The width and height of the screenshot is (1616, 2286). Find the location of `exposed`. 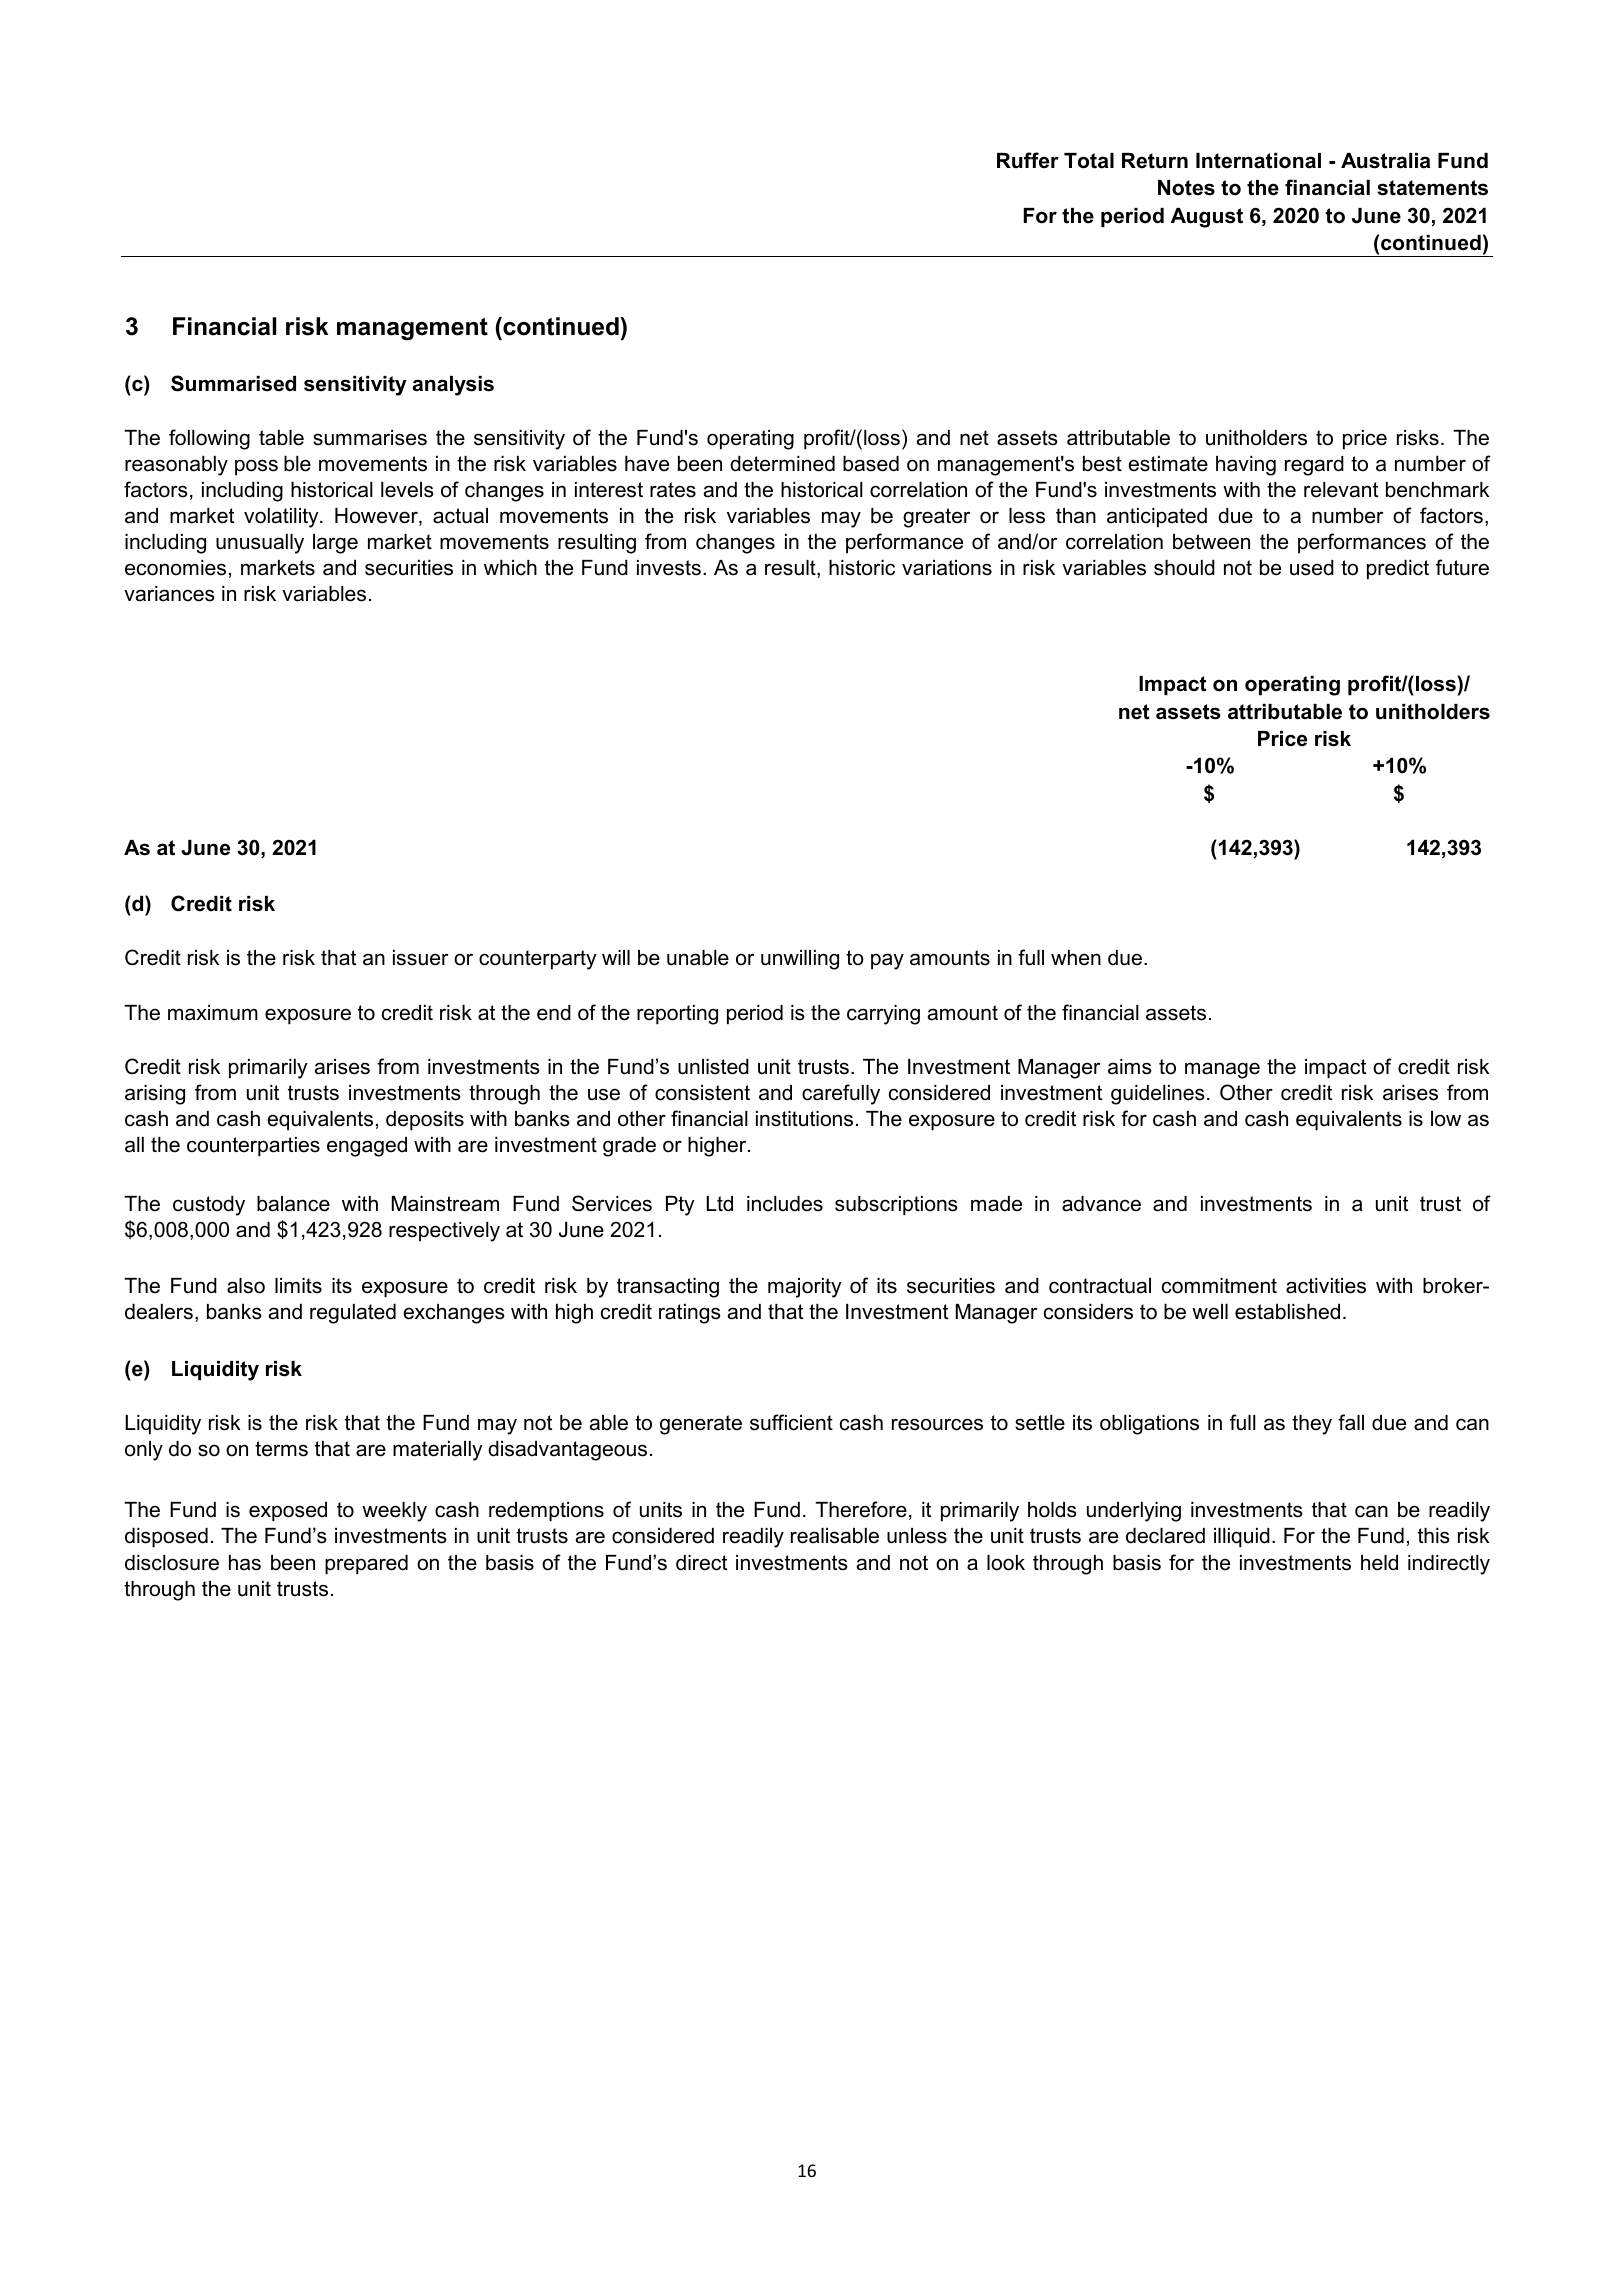

exposed is located at coordinates (288, 1512).
